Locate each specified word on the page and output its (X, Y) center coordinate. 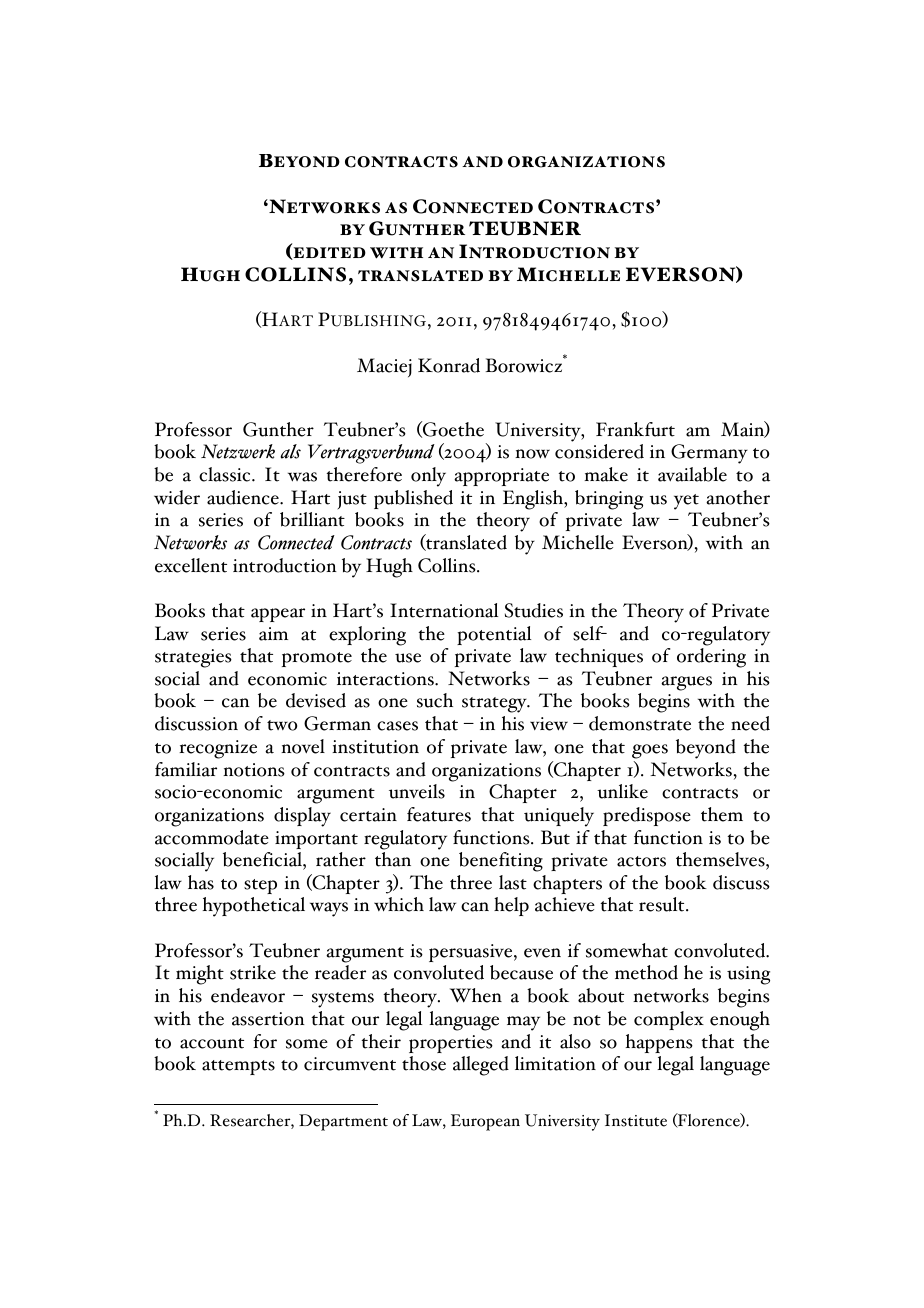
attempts (238, 1067)
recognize (218, 749)
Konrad (449, 365)
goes (650, 751)
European (485, 1122)
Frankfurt (635, 429)
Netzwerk (238, 451)
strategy (495, 705)
